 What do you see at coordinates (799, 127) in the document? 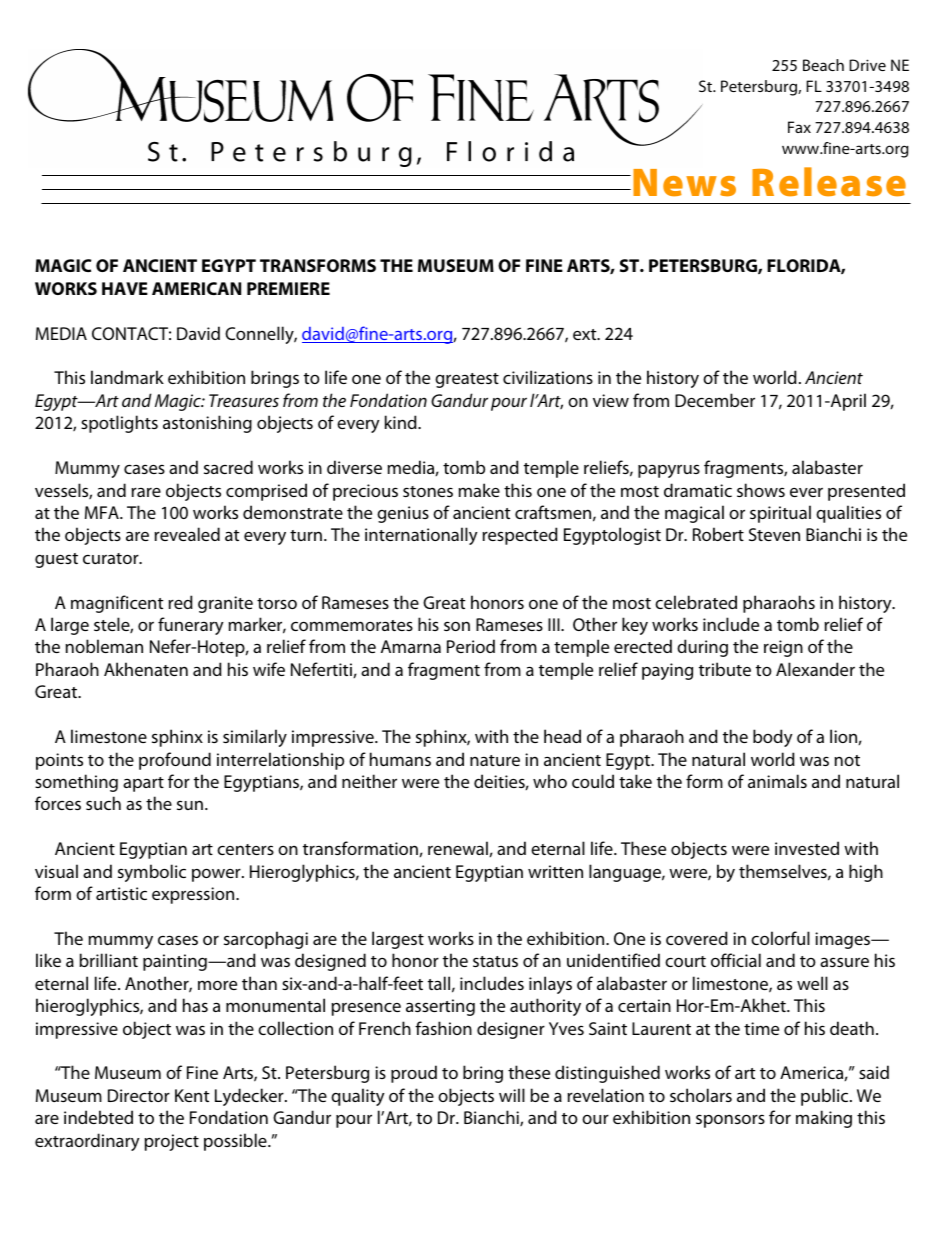
I see `Fax` at bounding box center [799, 127].
